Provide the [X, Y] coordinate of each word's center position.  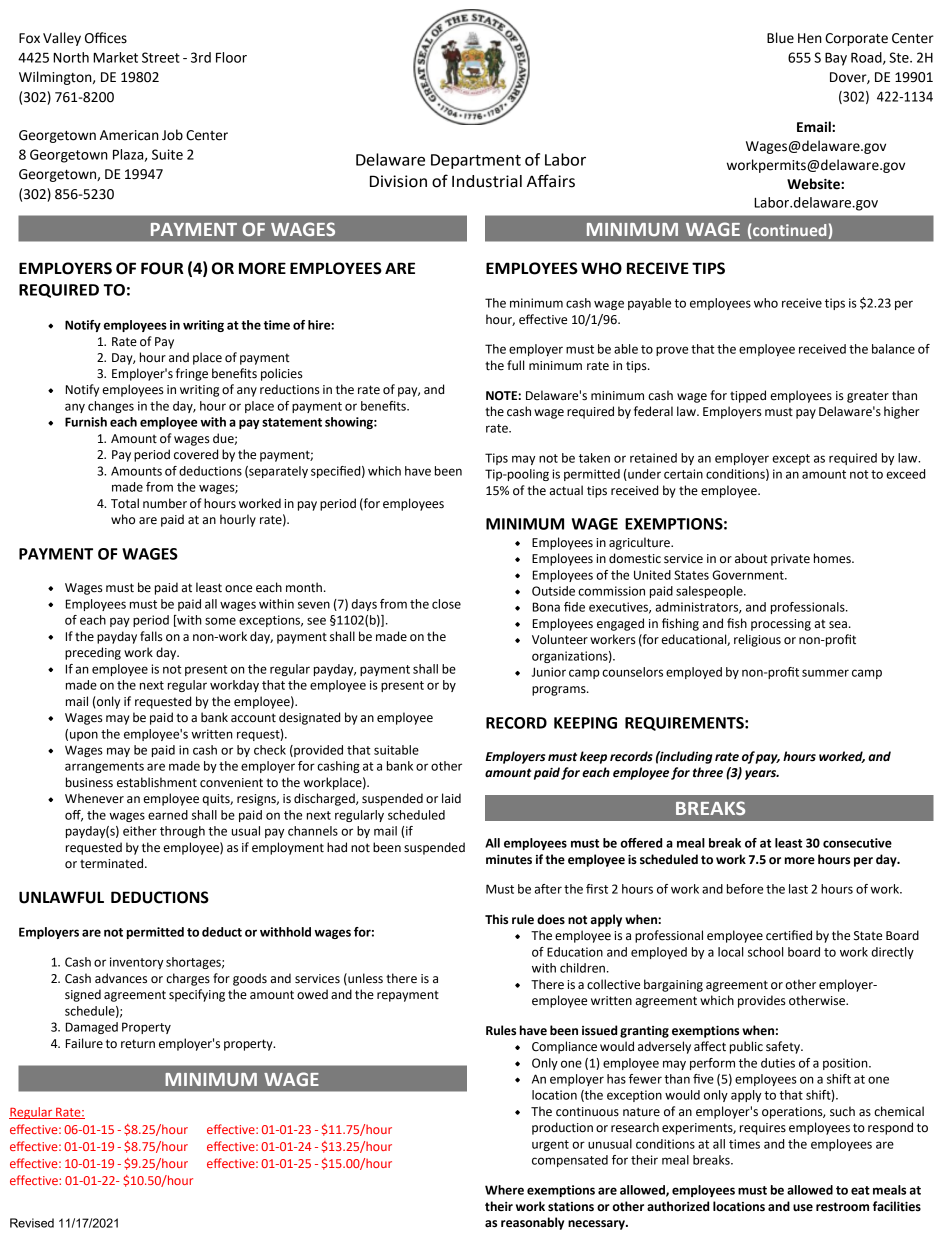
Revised [32, 1223]
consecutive [857, 843]
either [140, 831]
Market [115, 57]
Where [504, 1190]
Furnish [86, 422]
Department [476, 161]
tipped [748, 396]
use [803, 1208]
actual [566, 490]
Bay [836, 59]
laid [451, 798]
